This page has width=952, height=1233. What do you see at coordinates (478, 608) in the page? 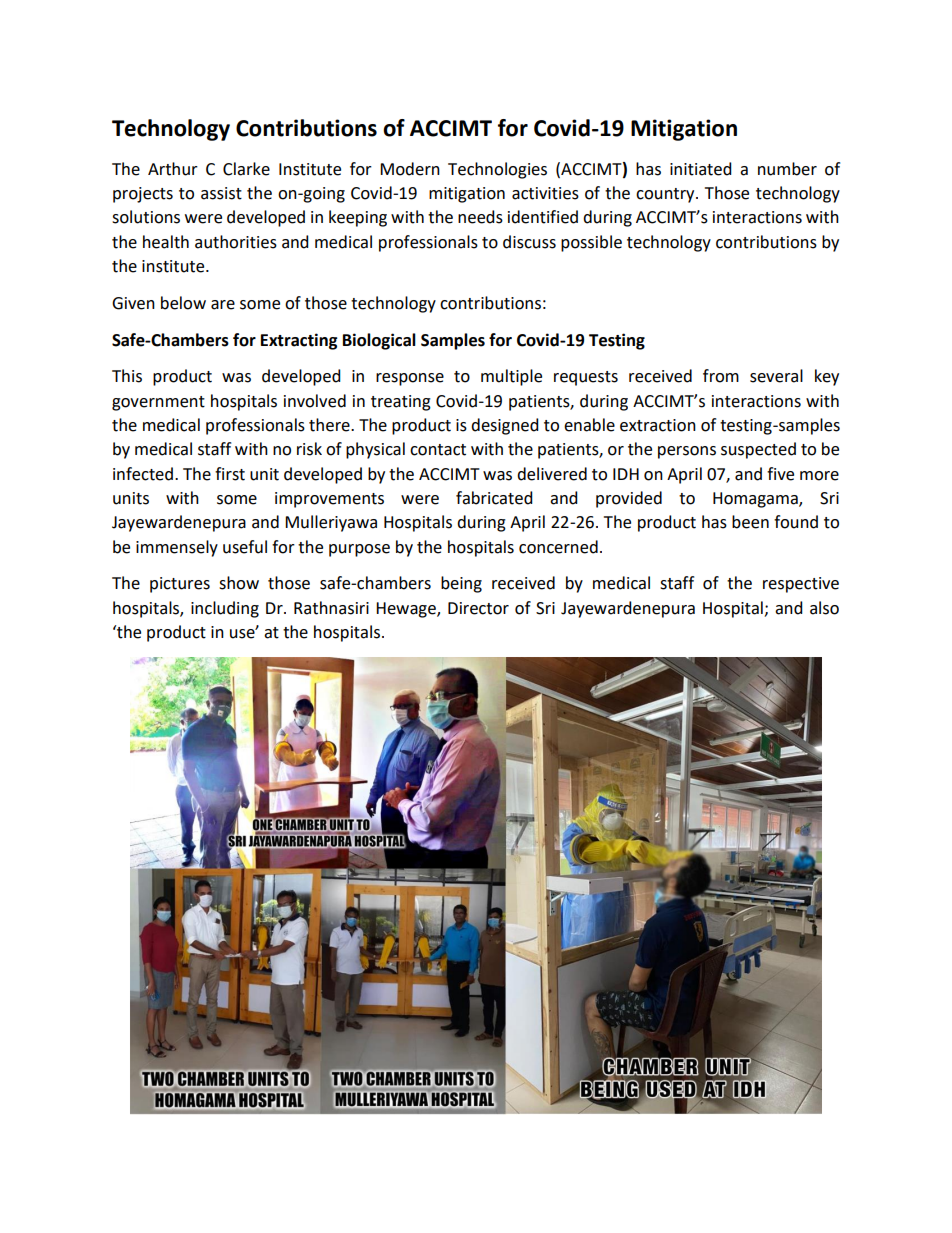
I see `Director` at bounding box center [478, 608].
